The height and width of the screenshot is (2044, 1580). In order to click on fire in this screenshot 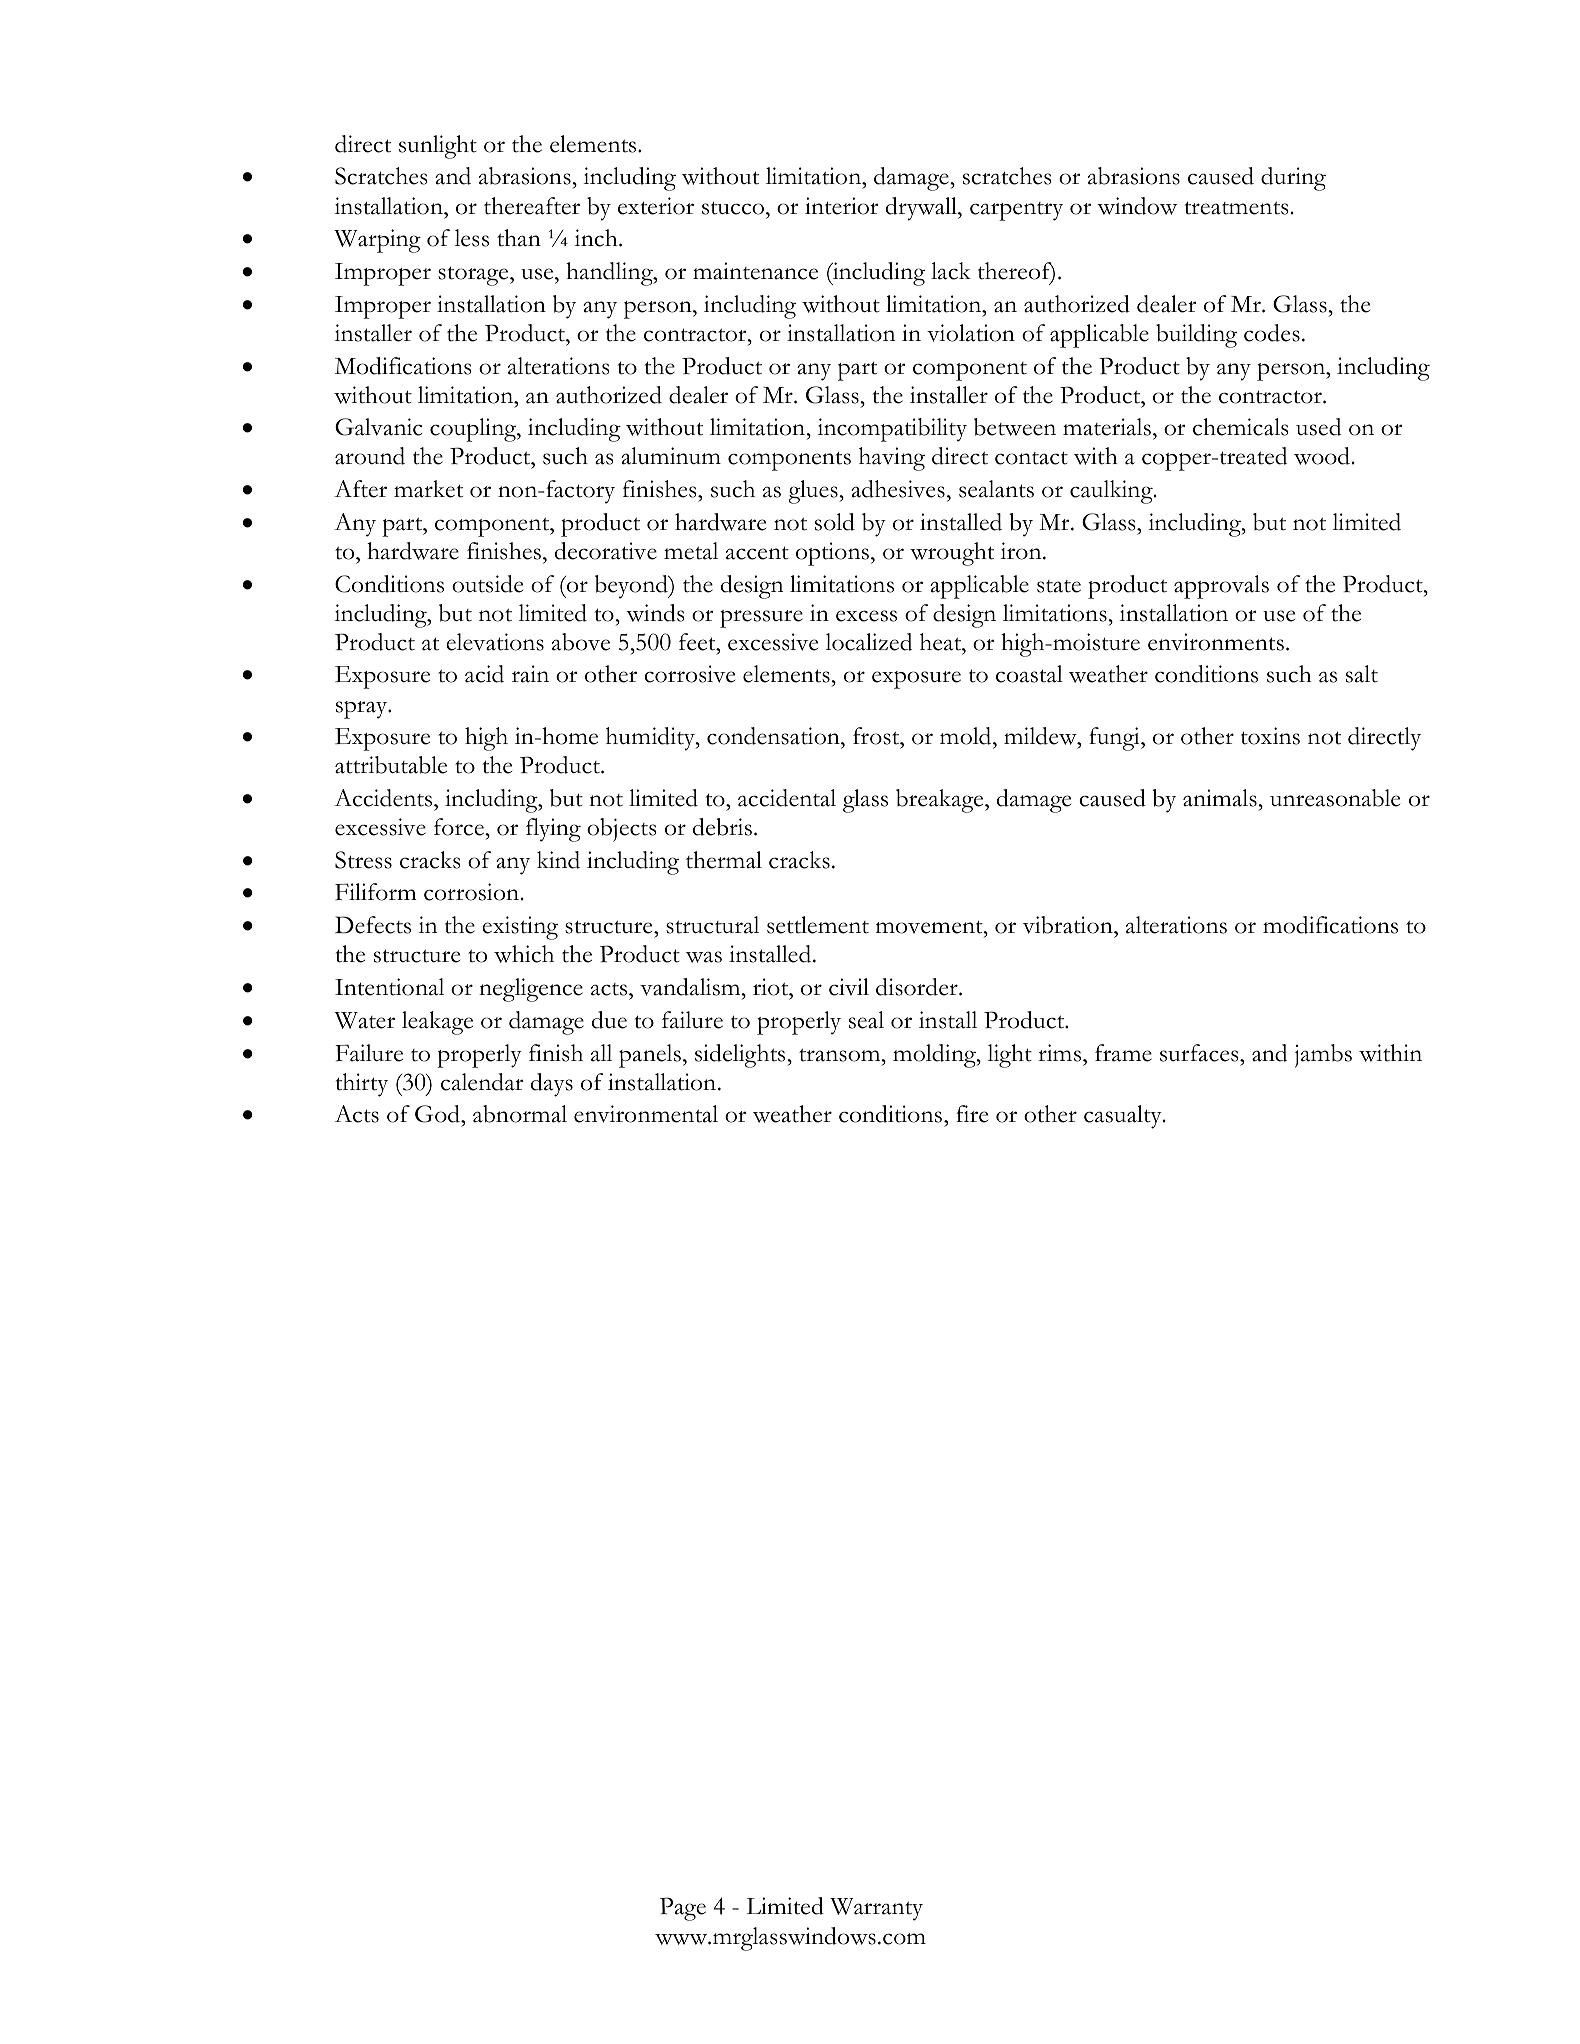, I will do `click(972, 1114)`.
